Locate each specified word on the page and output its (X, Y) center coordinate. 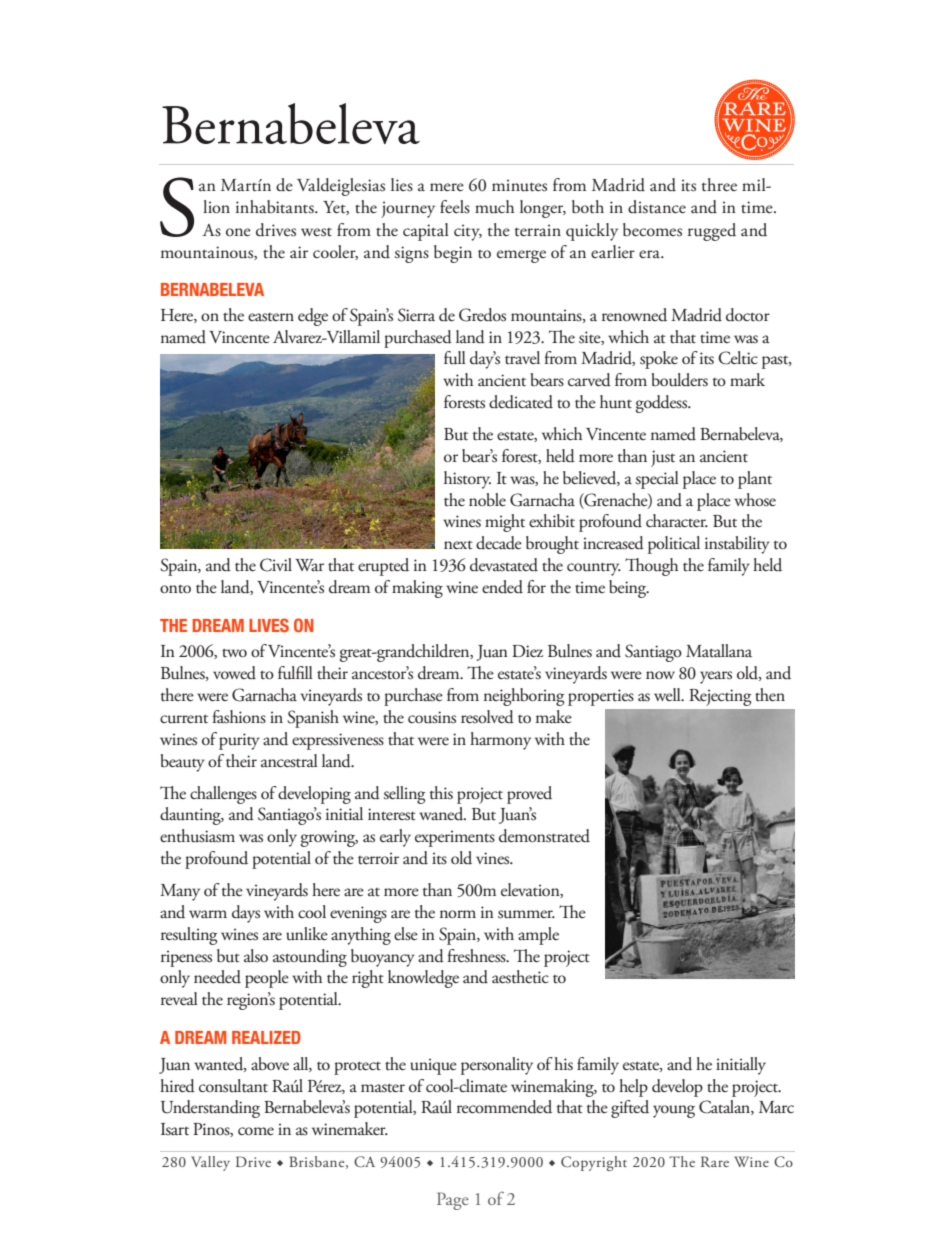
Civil (276, 565)
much (494, 207)
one (238, 232)
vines (494, 858)
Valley (210, 1163)
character (677, 521)
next (458, 545)
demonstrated (544, 836)
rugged (712, 232)
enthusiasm (197, 836)
